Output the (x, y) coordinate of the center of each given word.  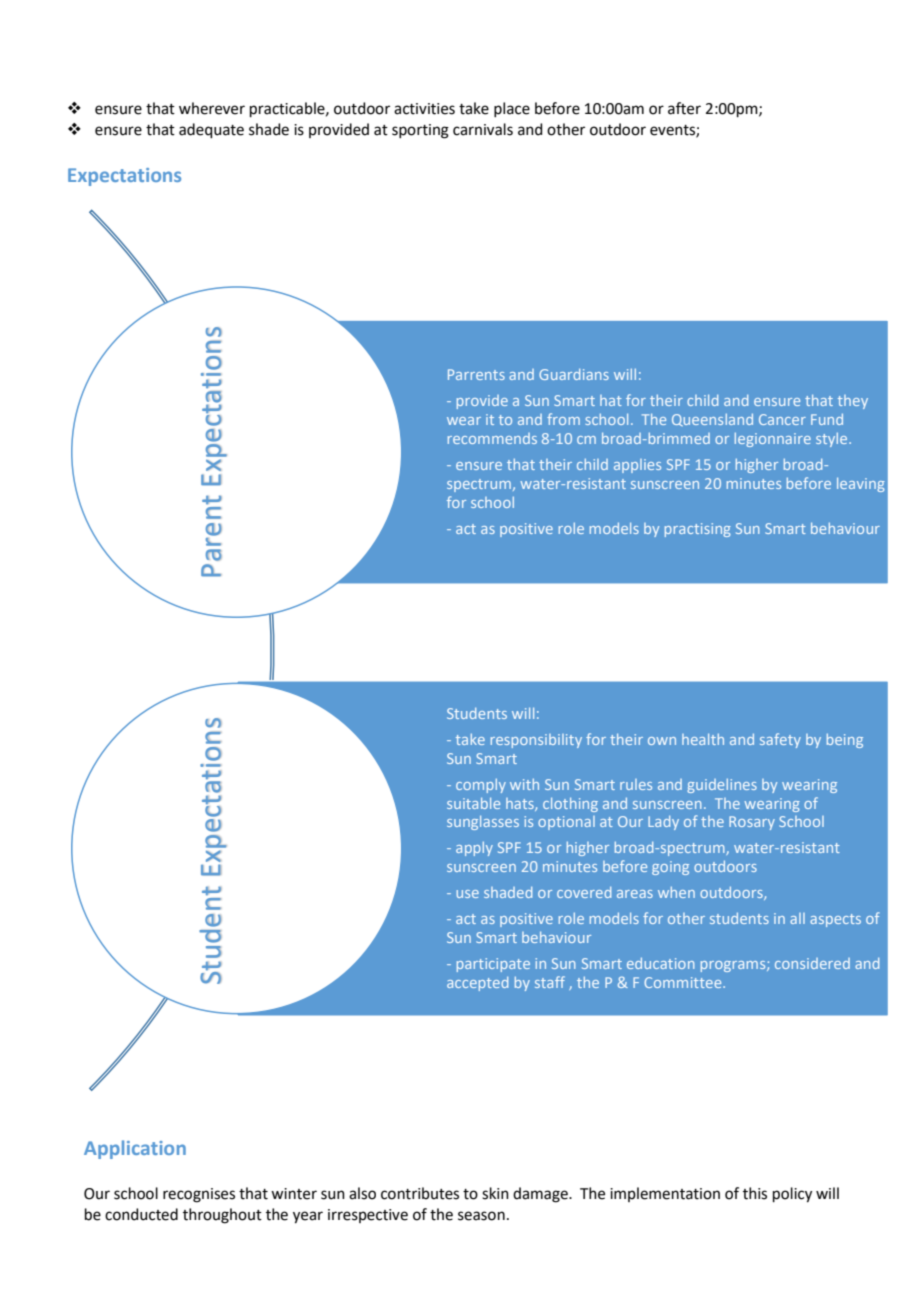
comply (481, 786)
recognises (199, 1195)
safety (780, 740)
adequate (211, 130)
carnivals (483, 129)
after (684, 108)
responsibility (536, 741)
